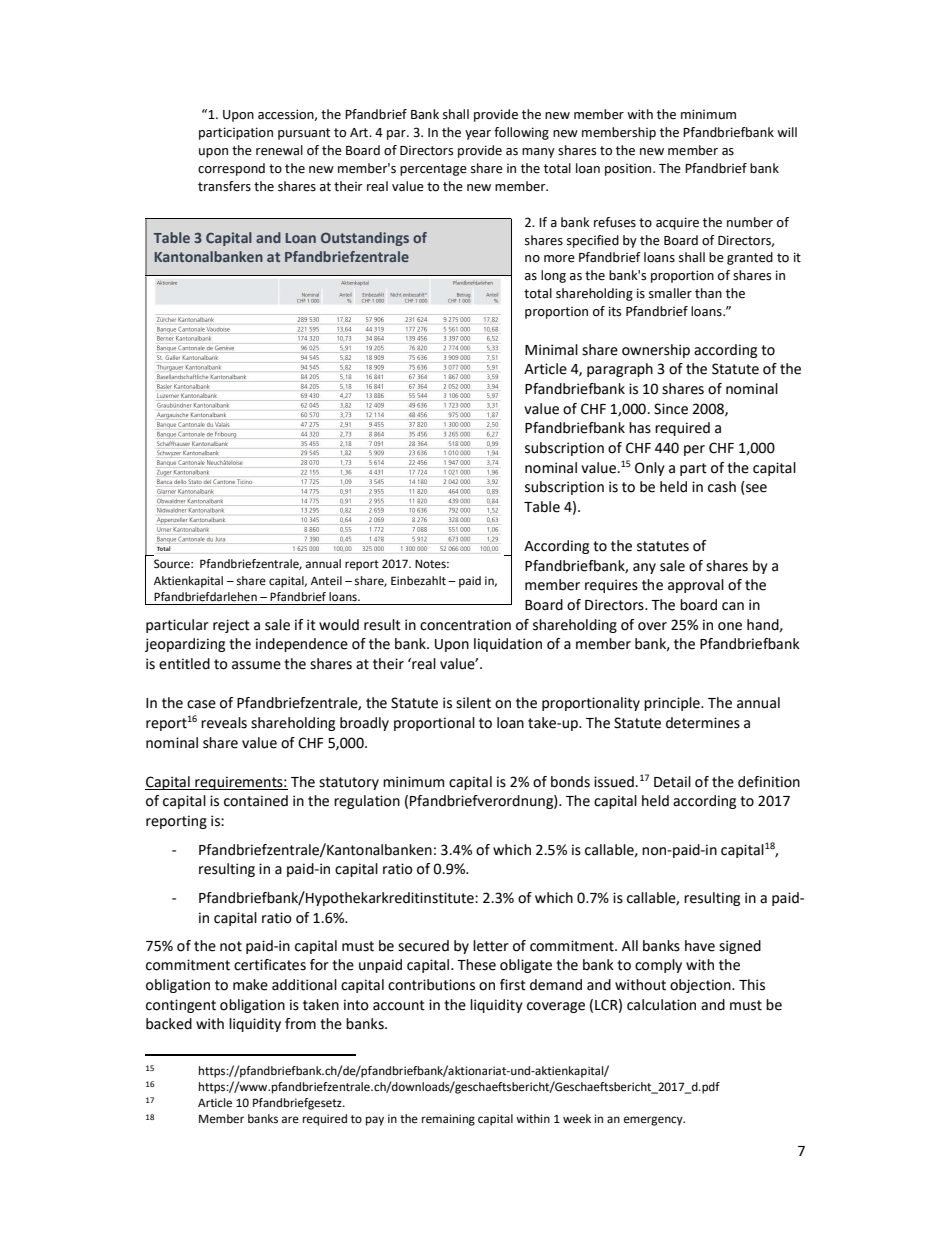 The image size is (952, 1233). Describe the element at coordinates (478, 135) in the screenshot. I see `year` at that location.
